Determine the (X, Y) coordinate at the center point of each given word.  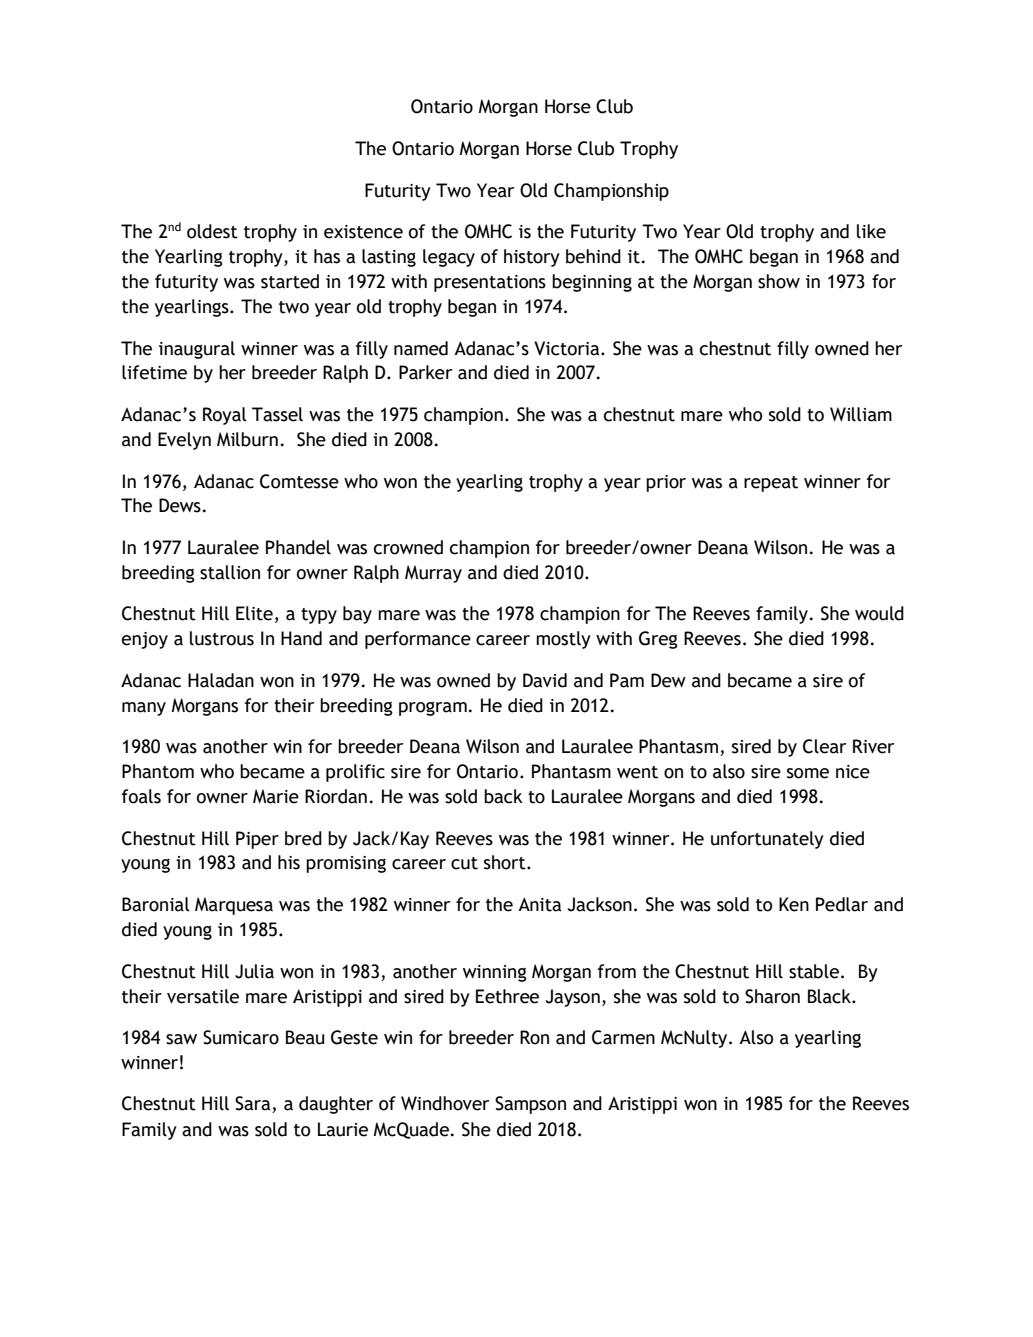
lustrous (222, 638)
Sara (254, 1104)
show (779, 281)
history (532, 258)
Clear (824, 746)
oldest (212, 231)
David (545, 680)
